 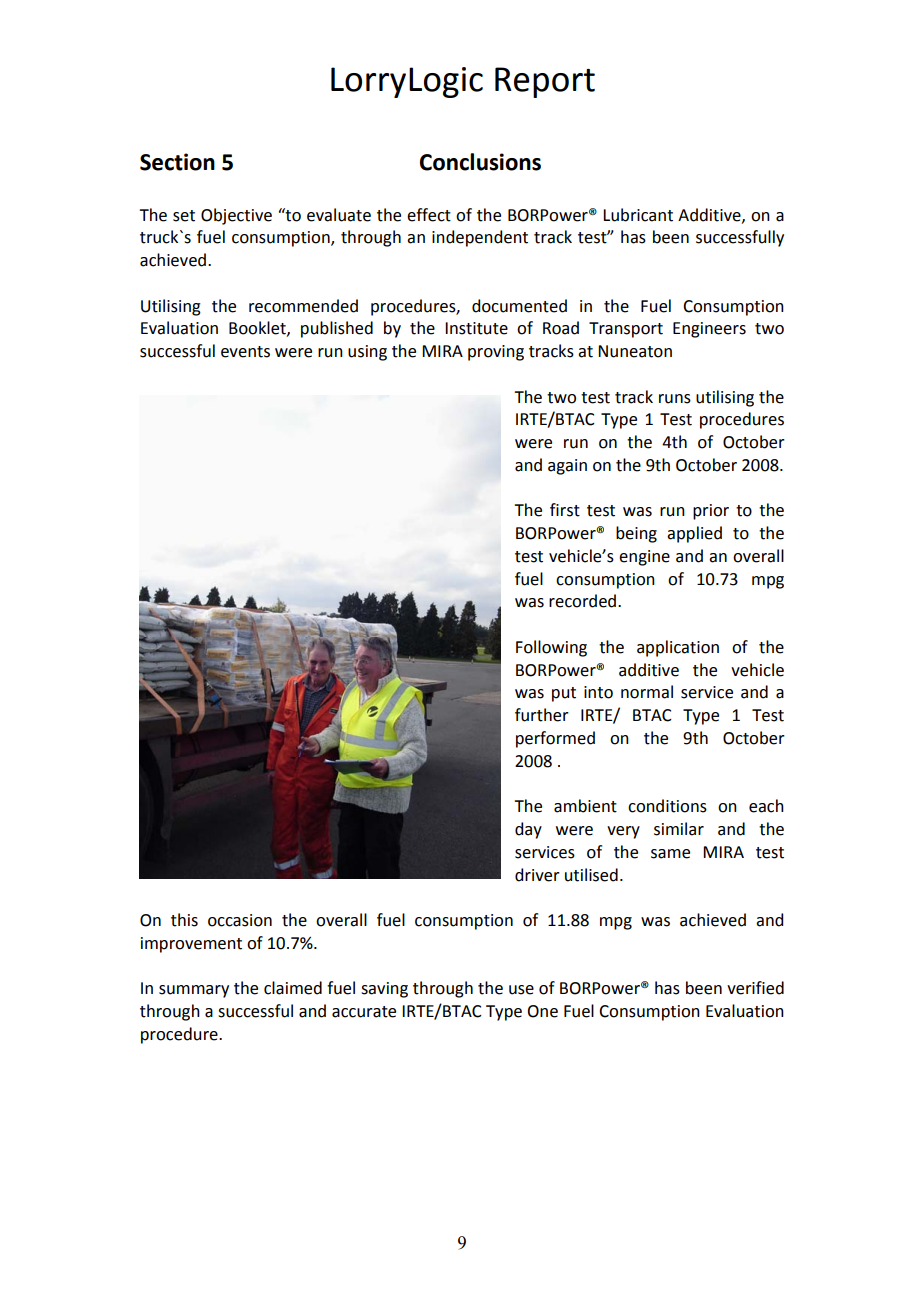 What do you see at coordinates (240, 920) in the page?
I see `occasion` at bounding box center [240, 920].
